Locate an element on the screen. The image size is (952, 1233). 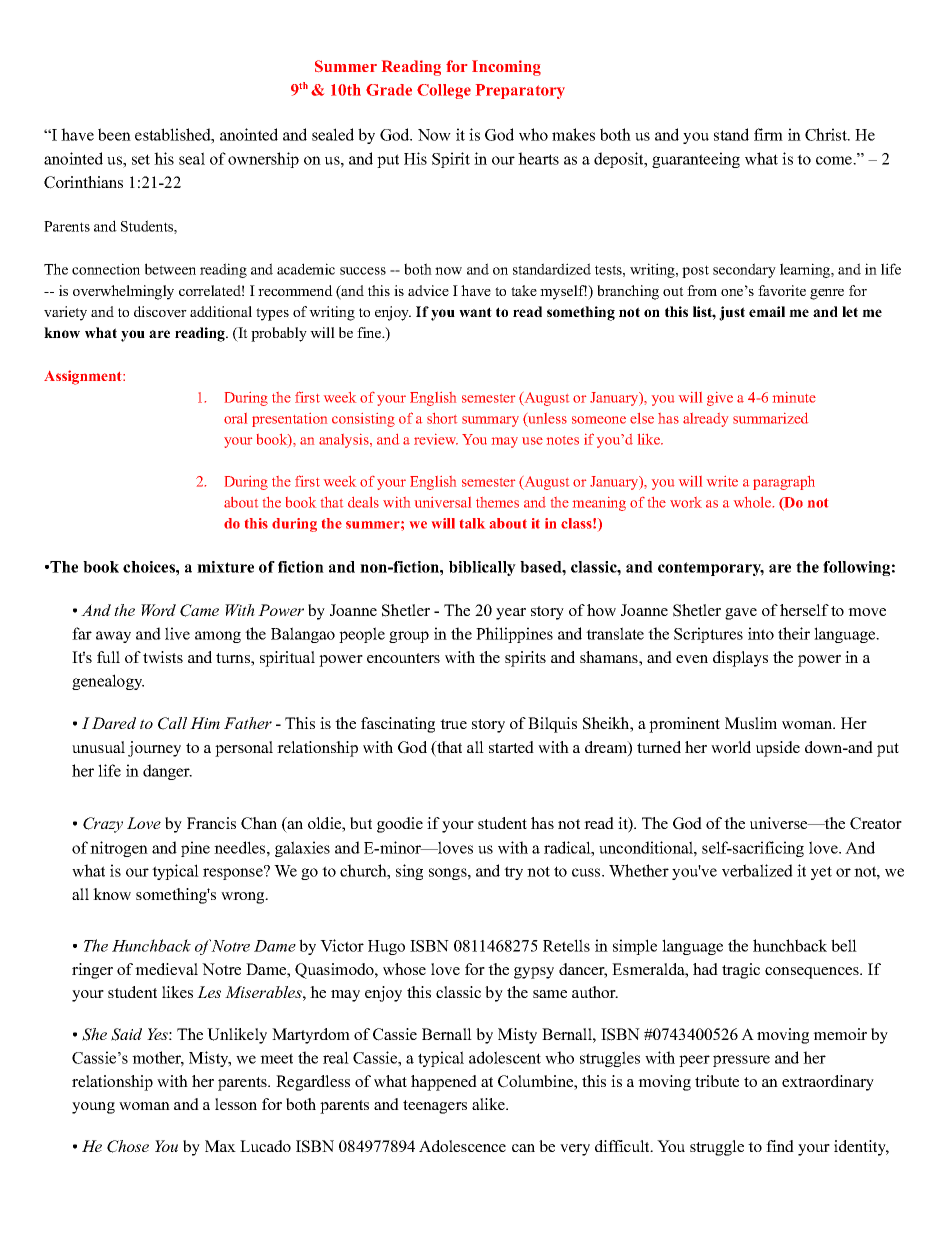
College is located at coordinates (444, 91).
